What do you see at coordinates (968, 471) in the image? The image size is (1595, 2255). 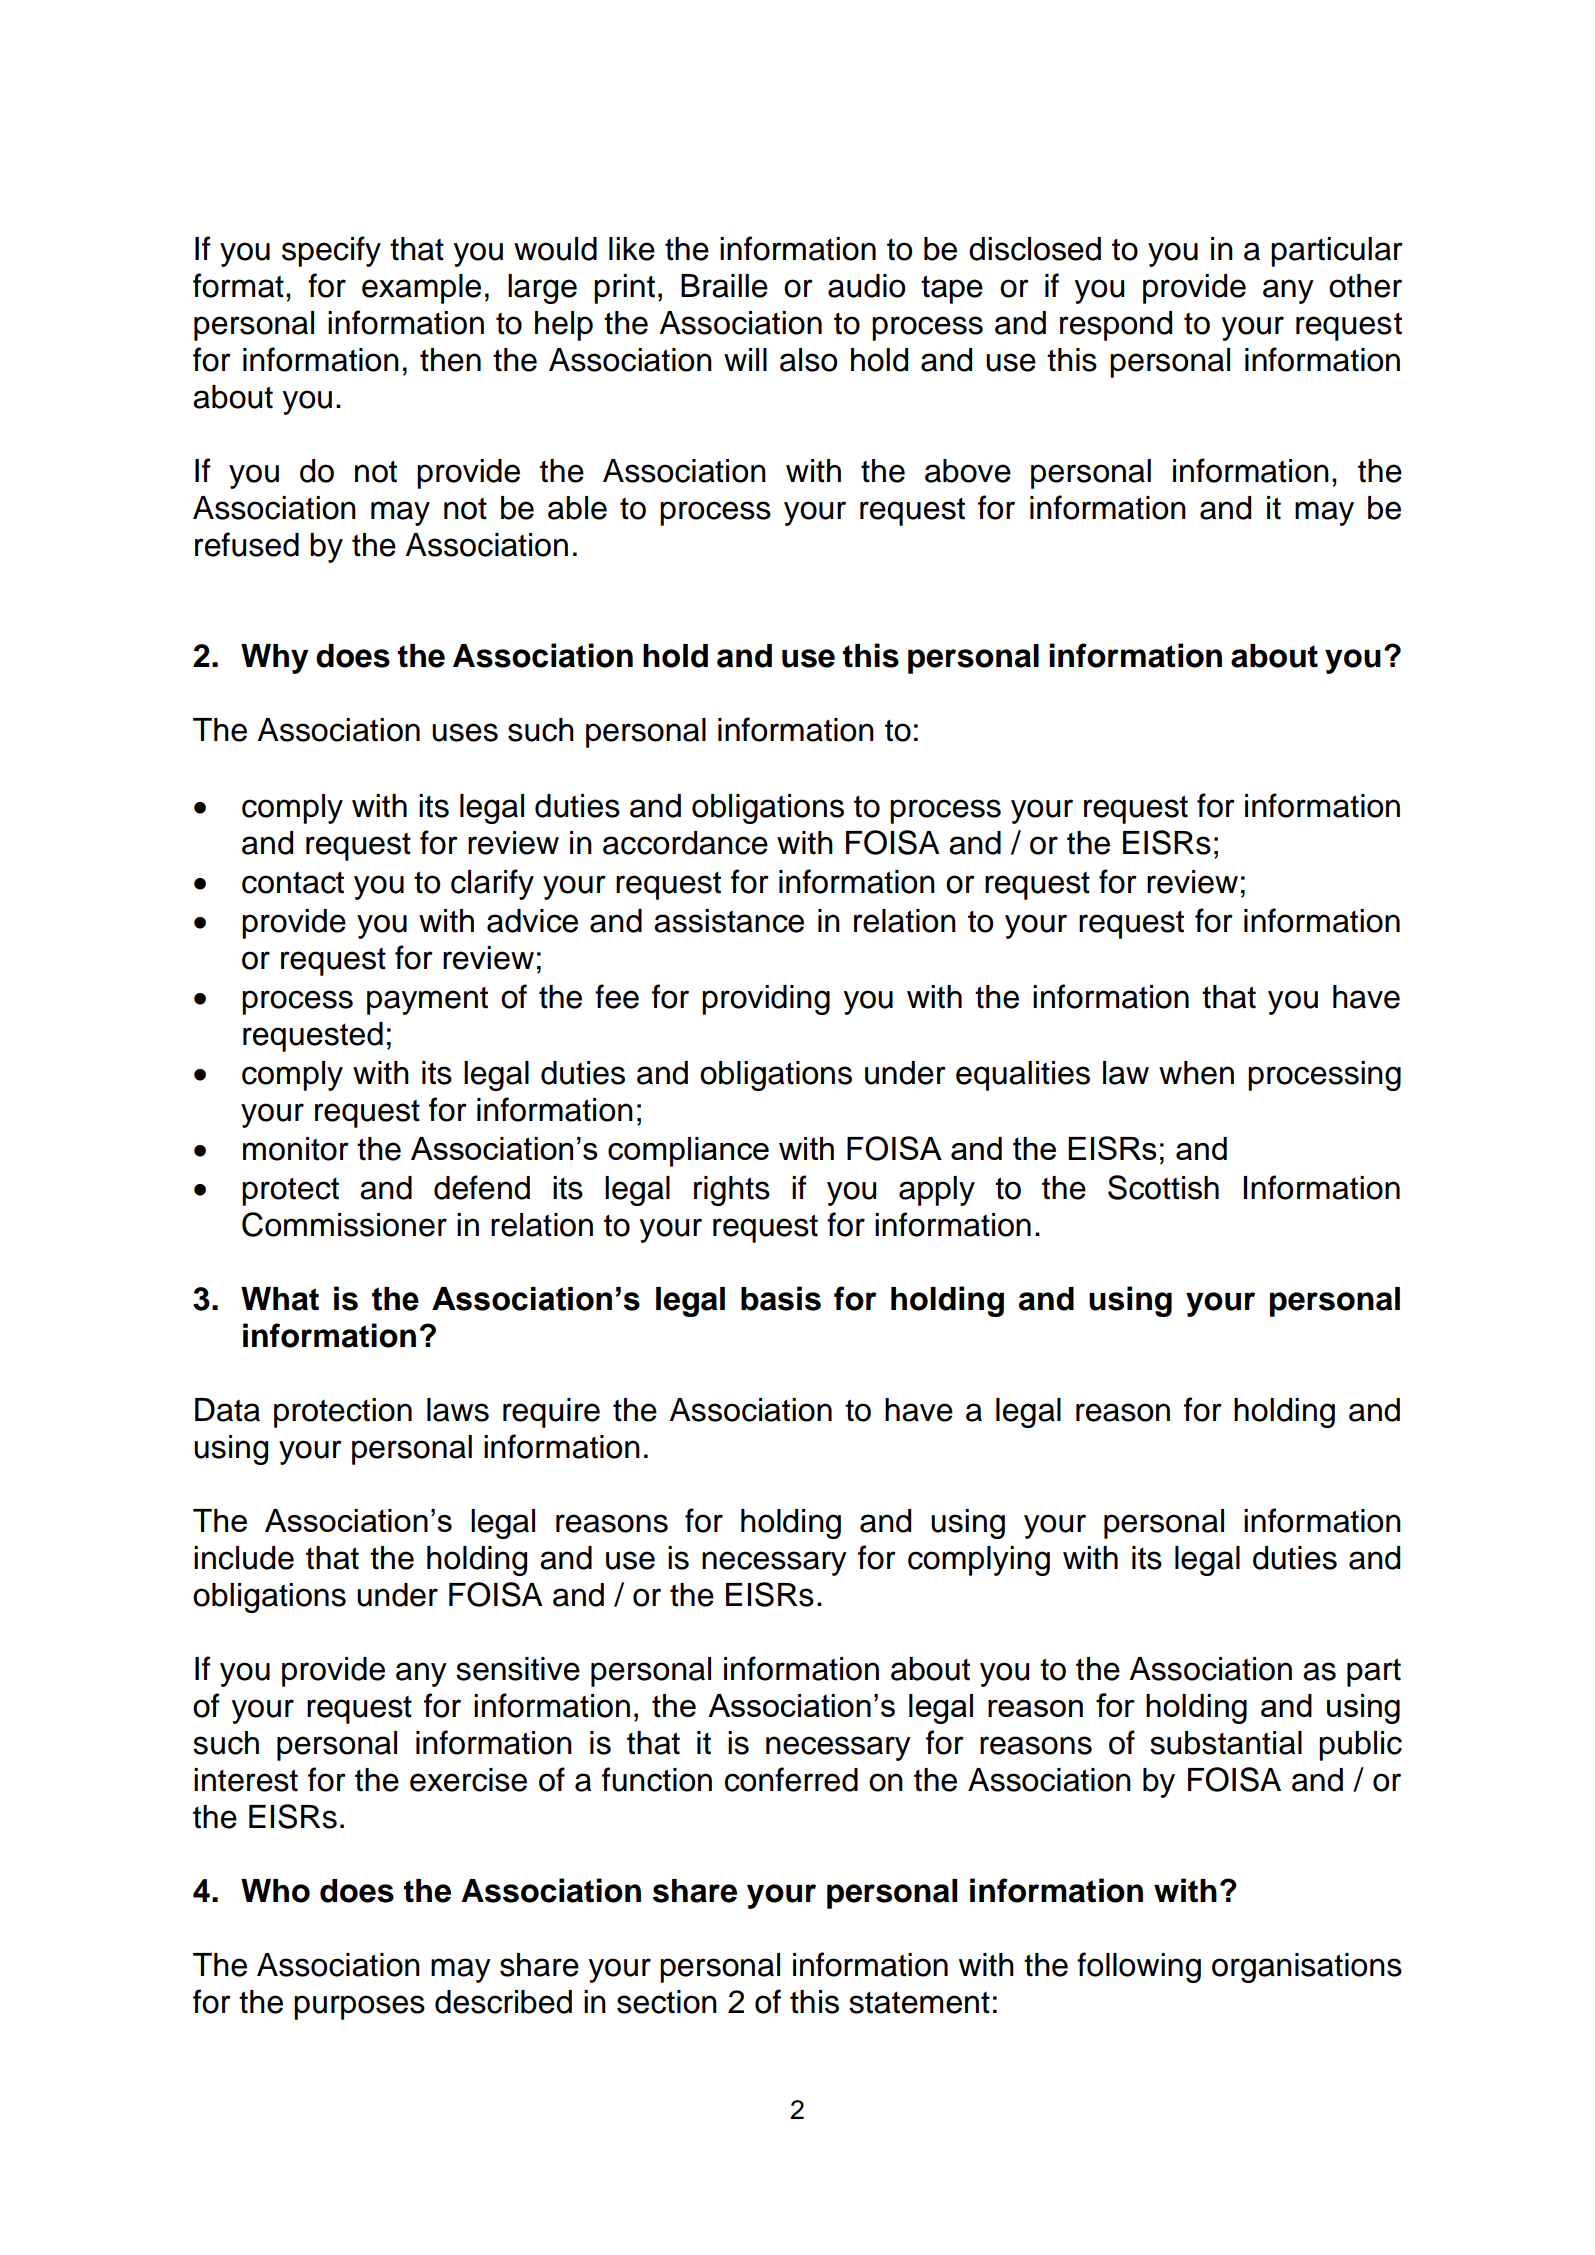 I see `above` at bounding box center [968, 471].
